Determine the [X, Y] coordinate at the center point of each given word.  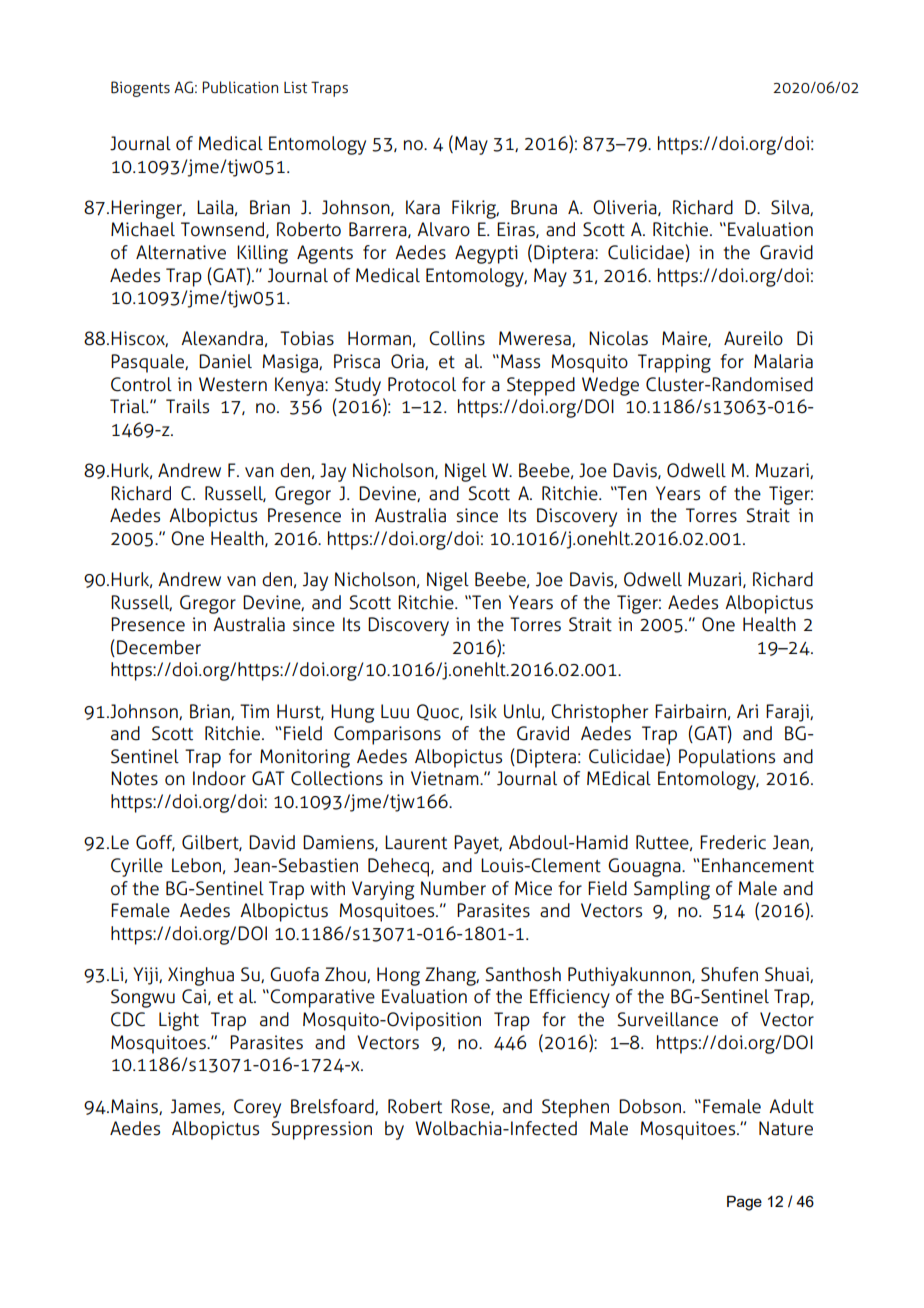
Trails [187, 406]
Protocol [422, 384]
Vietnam [446, 778]
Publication [240, 87]
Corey [257, 1108]
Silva [791, 208]
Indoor [219, 778]
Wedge [610, 386]
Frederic [733, 842]
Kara [423, 207]
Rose [471, 1107]
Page [744, 1203]
